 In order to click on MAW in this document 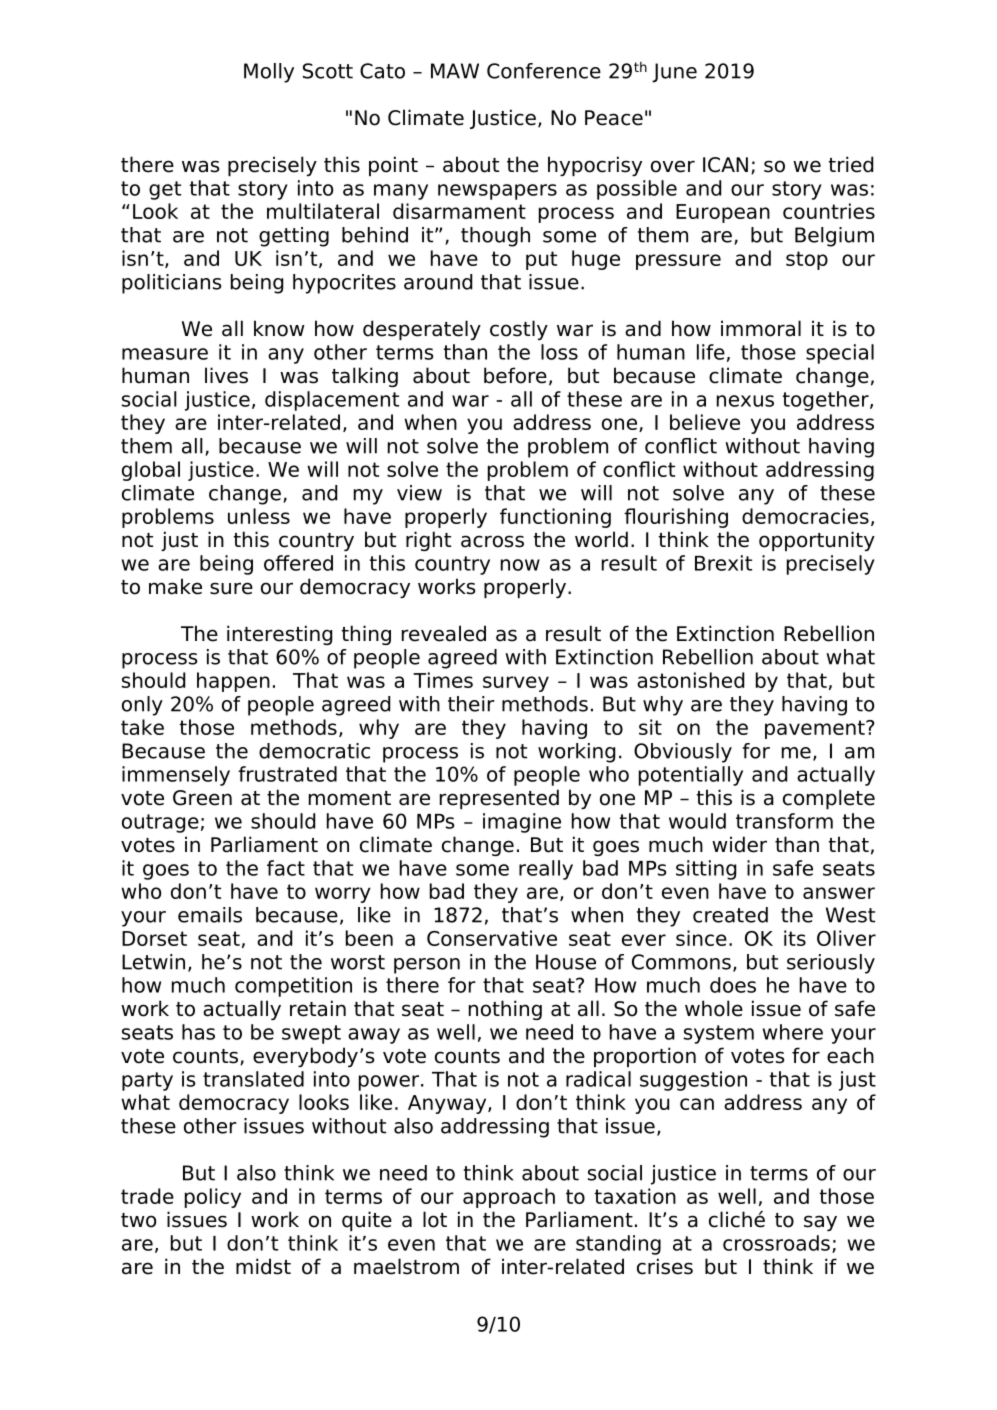, I will do `click(455, 71)`.
